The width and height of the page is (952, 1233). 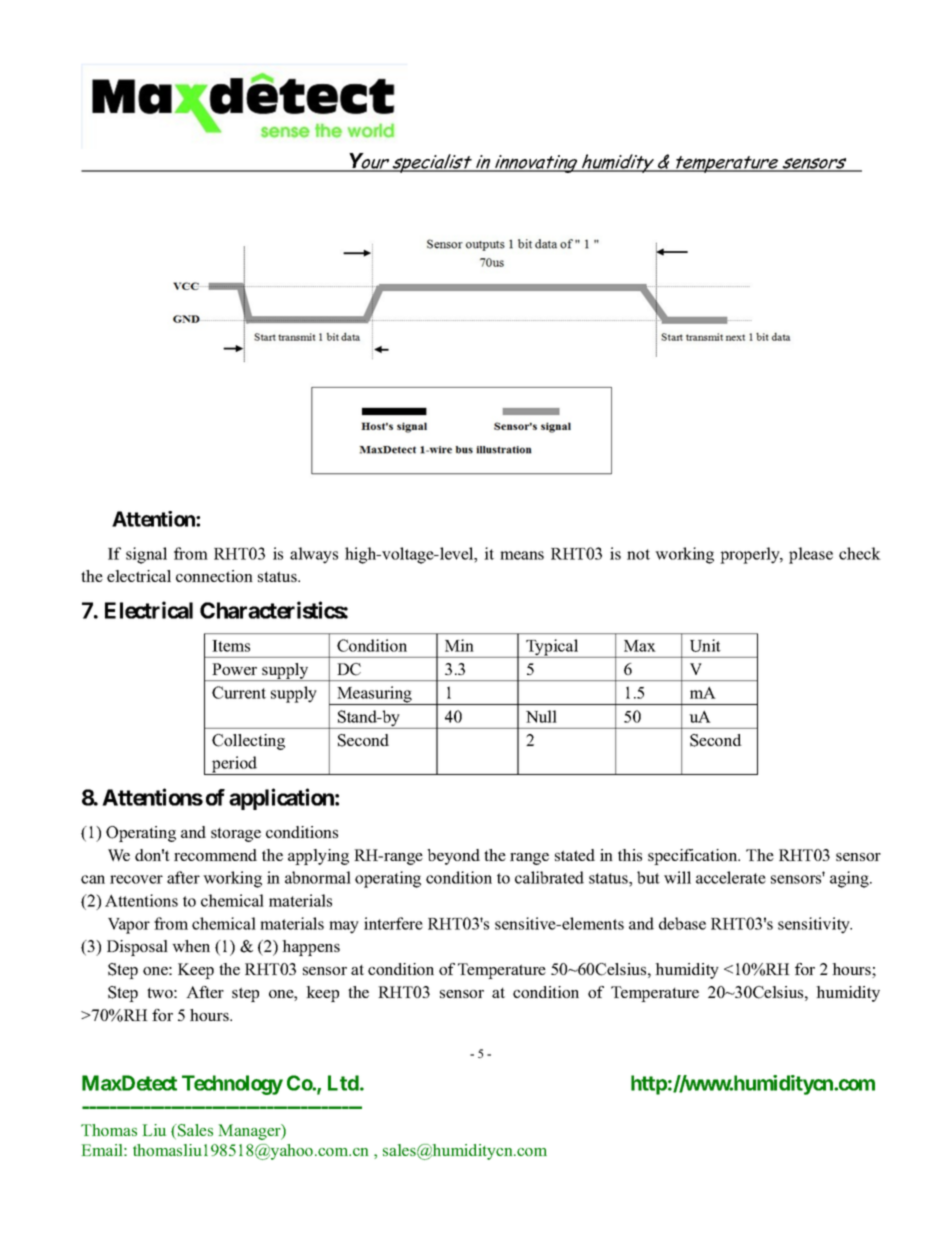 I want to click on Collecting, so click(x=248, y=742).
